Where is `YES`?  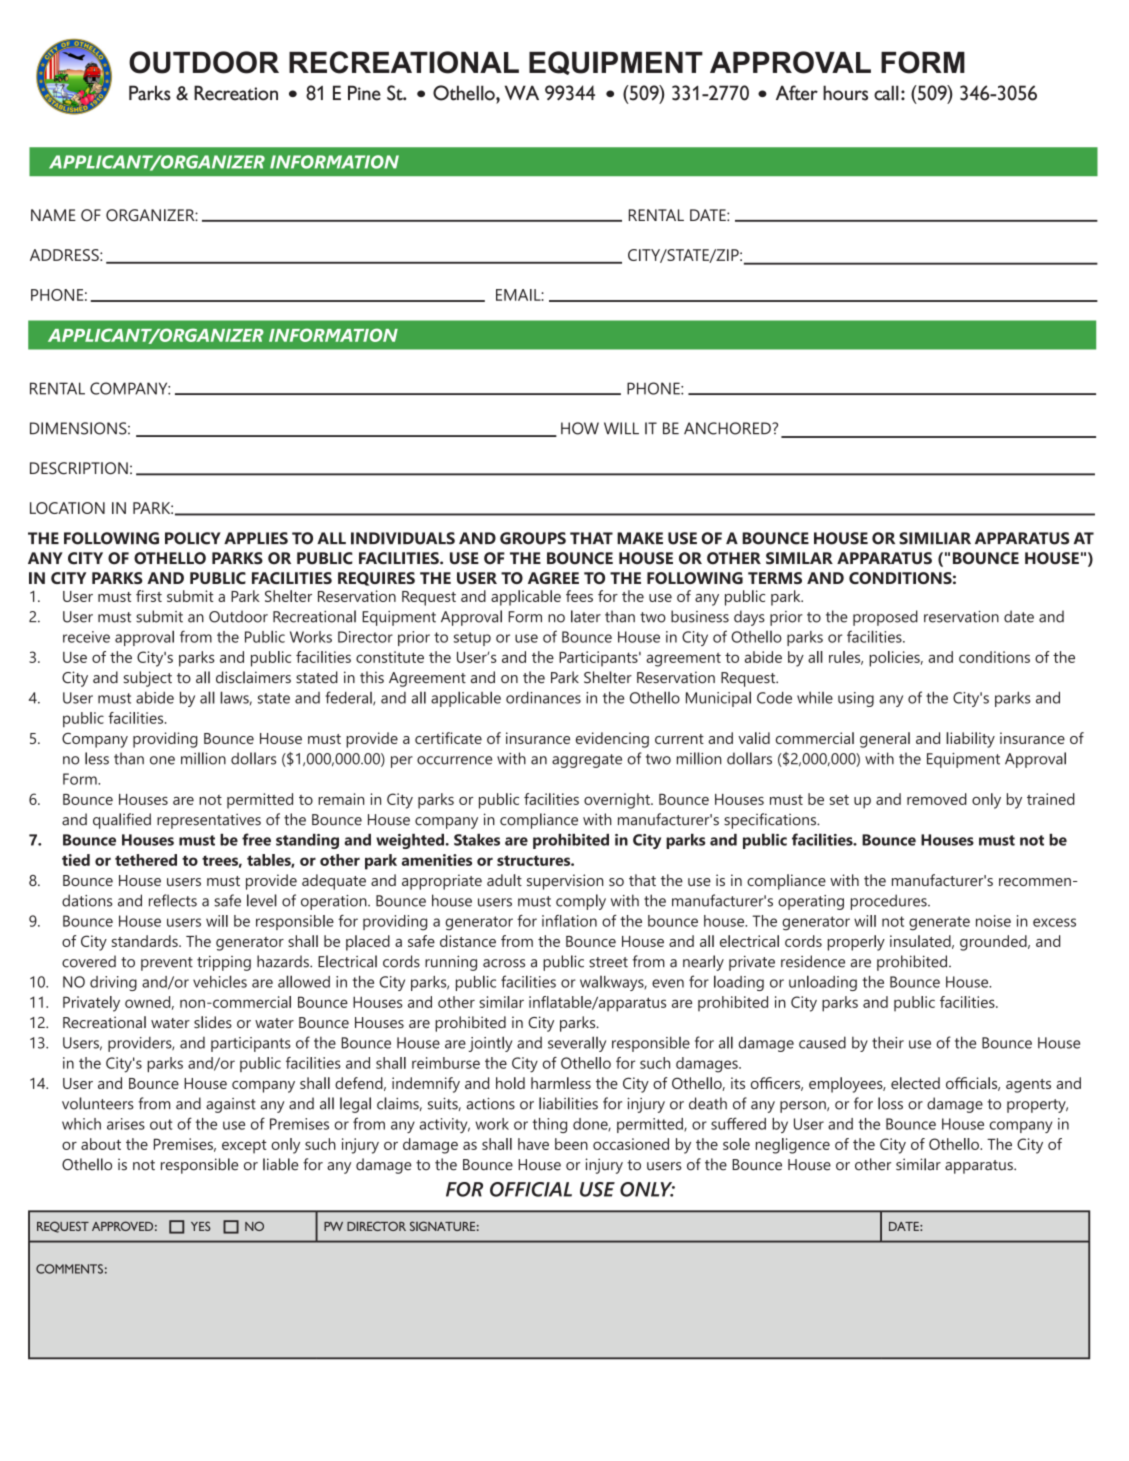
YES is located at coordinates (201, 1226).
